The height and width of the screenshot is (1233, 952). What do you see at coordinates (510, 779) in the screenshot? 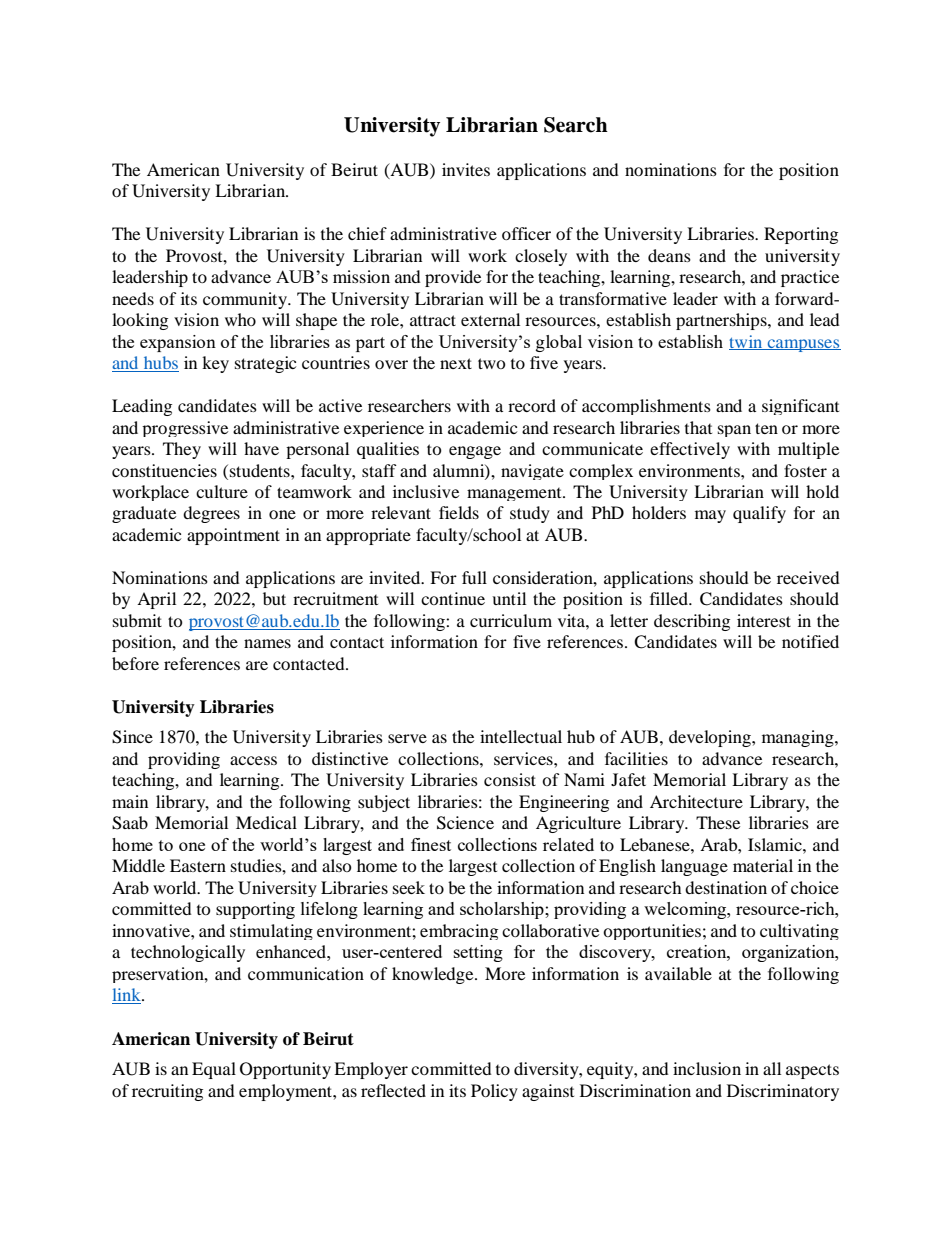
I see `consist` at bounding box center [510, 779].
